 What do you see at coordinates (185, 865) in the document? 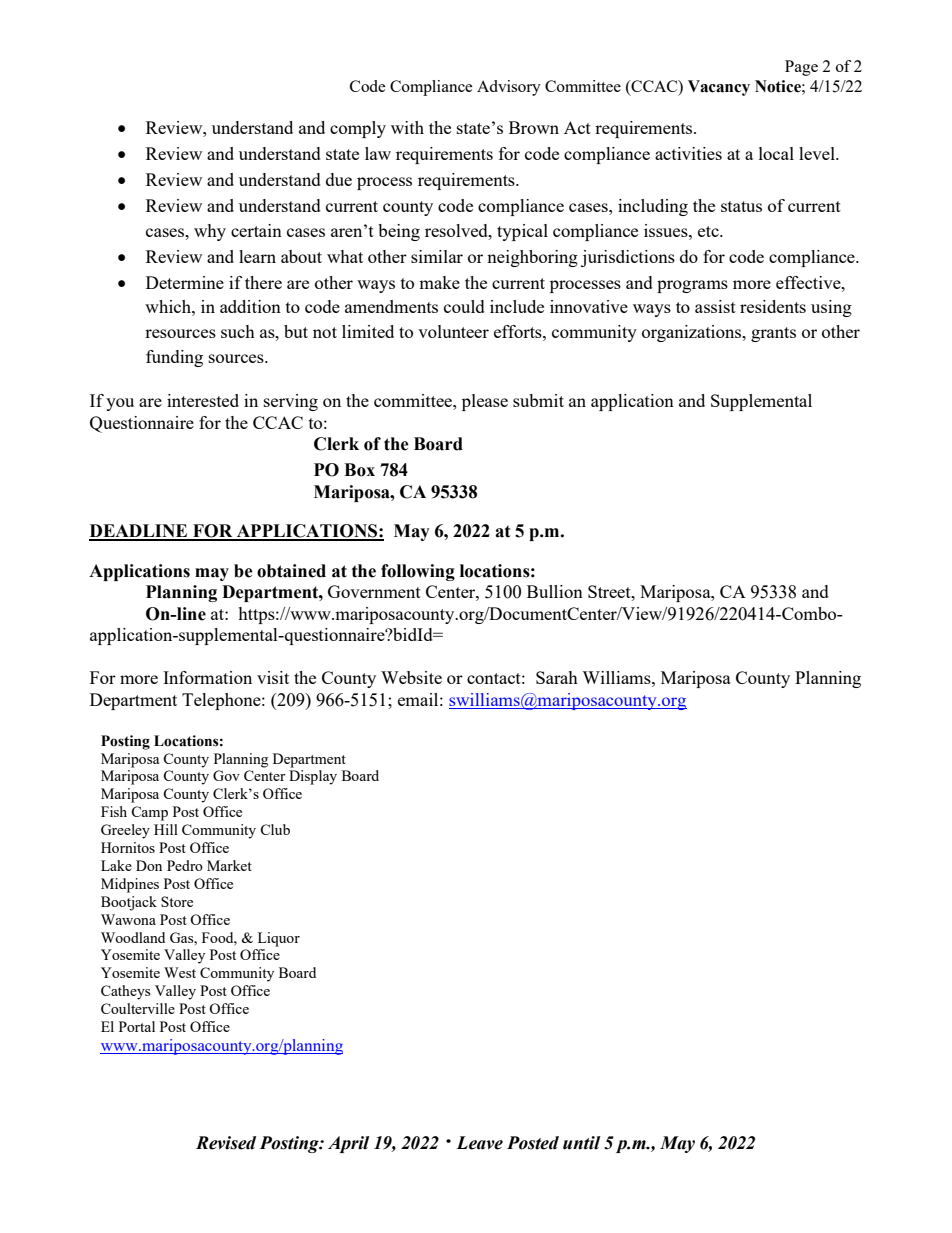
I see `Pedro` at bounding box center [185, 865].
